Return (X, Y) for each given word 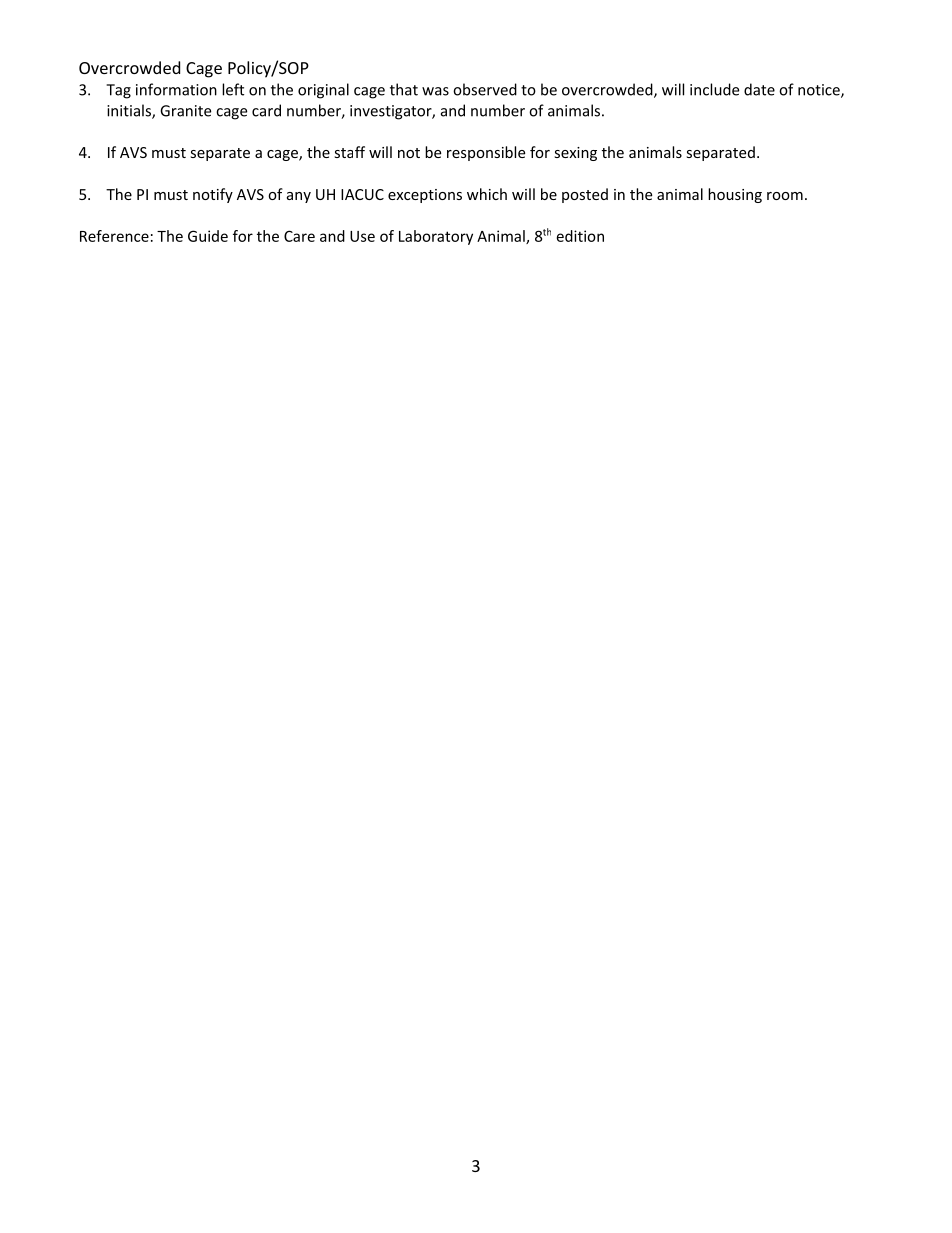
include (714, 89)
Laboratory (436, 237)
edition (580, 236)
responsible (486, 153)
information (176, 89)
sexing (575, 154)
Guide (208, 236)
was (435, 91)
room (785, 196)
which (487, 194)
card (266, 110)
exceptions (425, 196)
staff (349, 152)
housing (735, 195)
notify (213, 195)
